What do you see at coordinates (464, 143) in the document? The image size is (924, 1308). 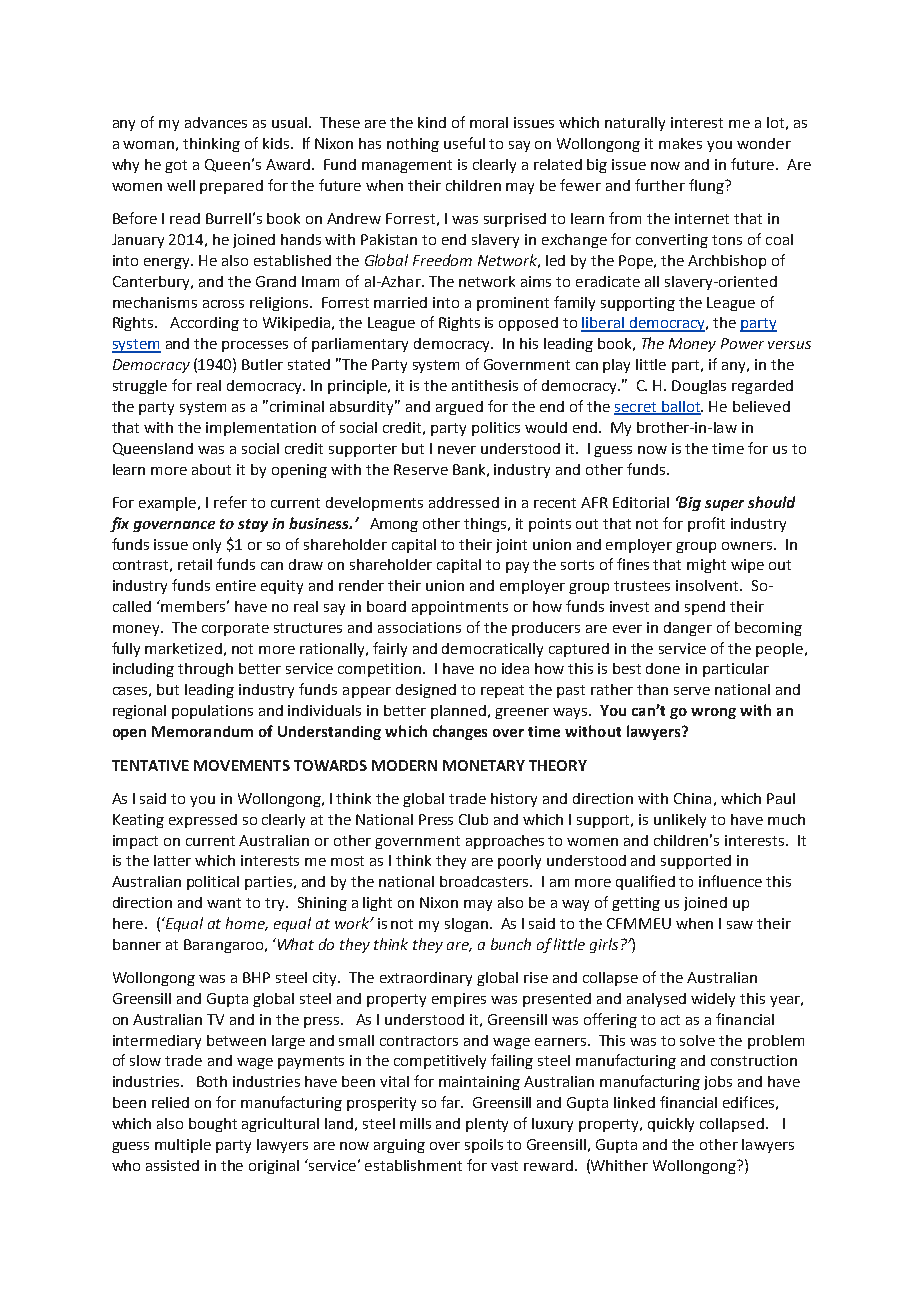 I see `useful` at bounding box center [464, 143].
